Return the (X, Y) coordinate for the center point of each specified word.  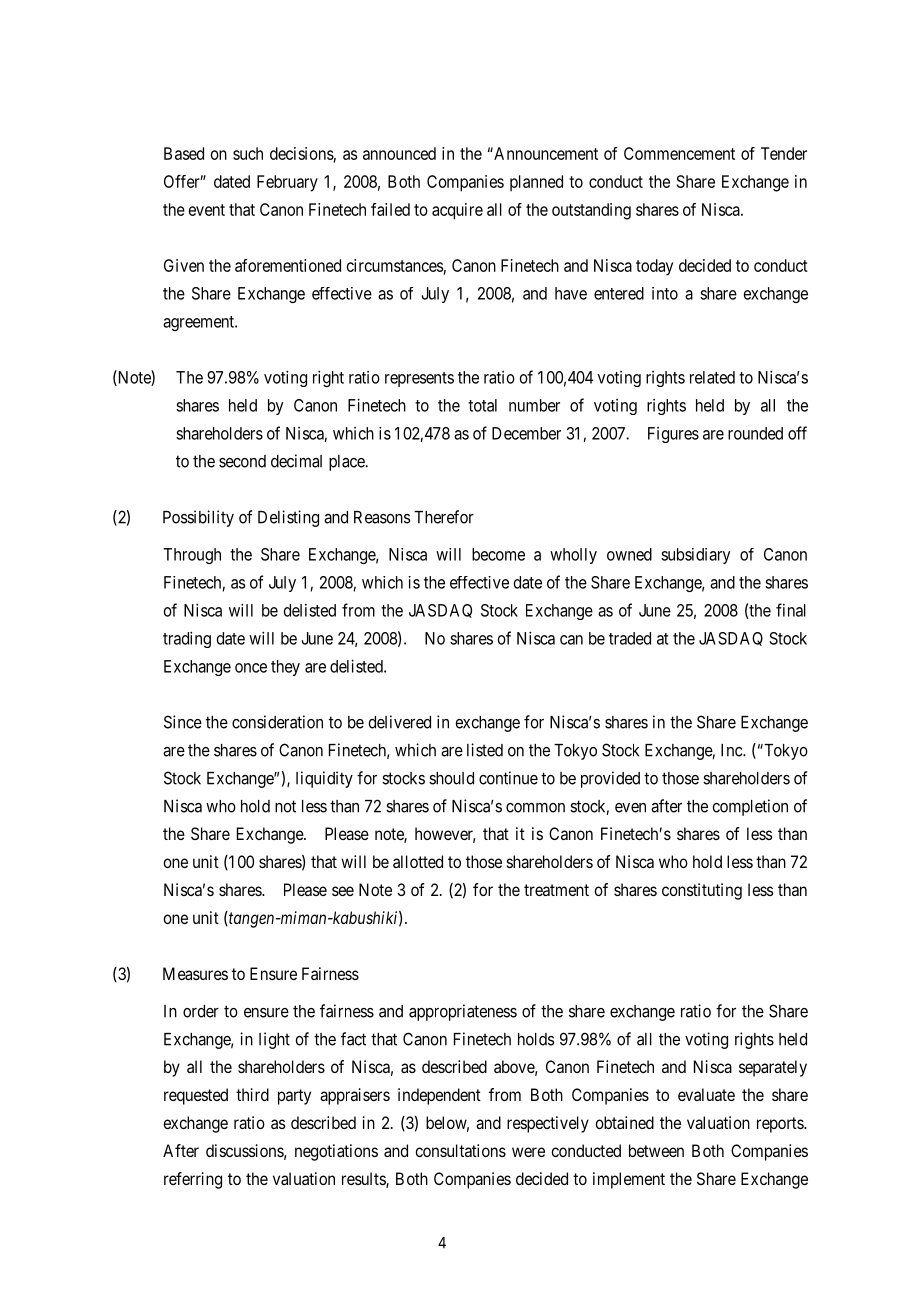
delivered (399, 722)
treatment (556, 890)
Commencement (679, 153)
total (482, 405)
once (251, 668)
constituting (702, 891)
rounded (755, 433)
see (343, 891)
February (287, 183)
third (252, 1094)
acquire (457, 211)
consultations (460, 1150)
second (242, 461)
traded (630, 638)
